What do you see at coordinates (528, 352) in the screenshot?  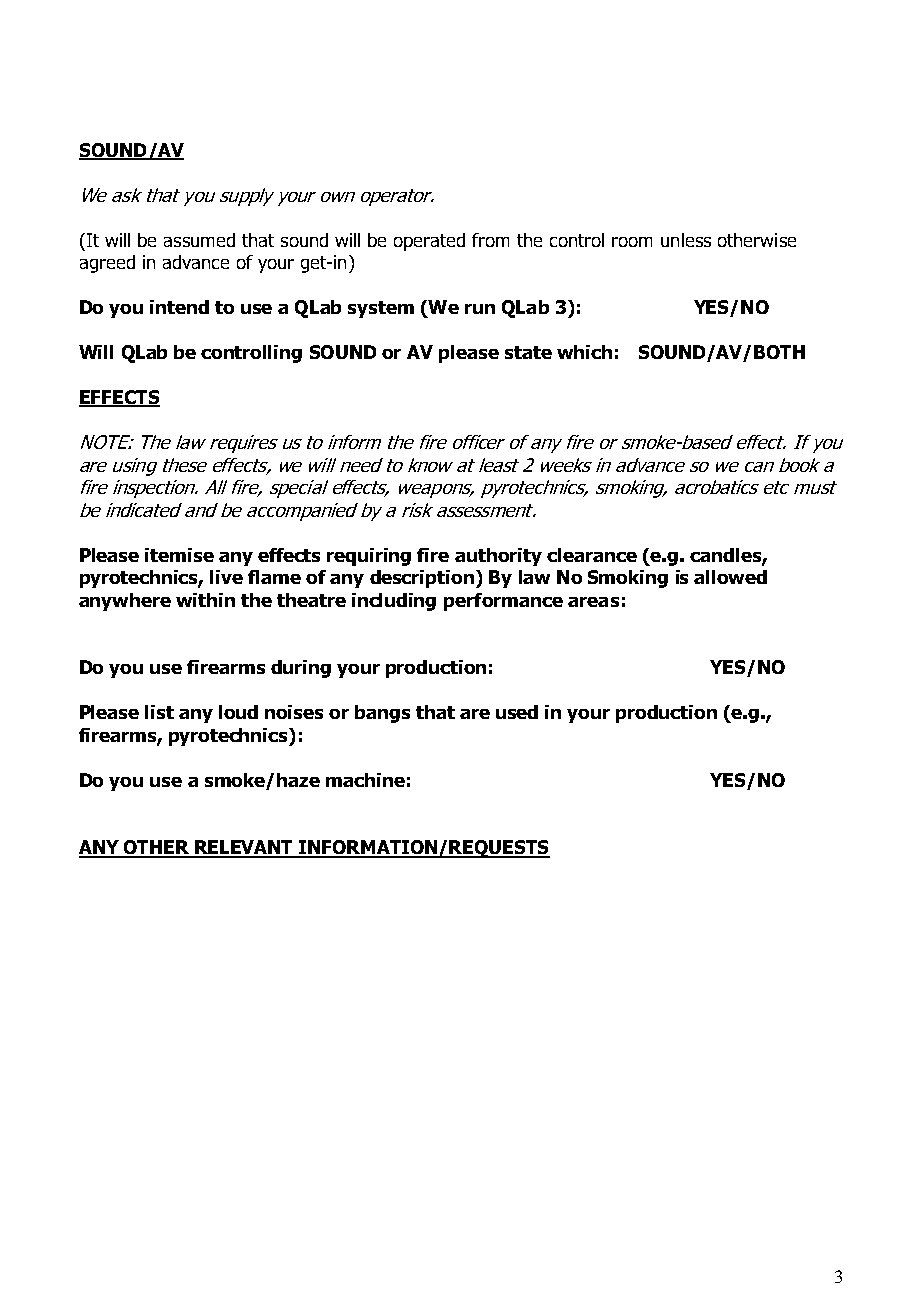 I see `state` at bounding box center [528, 352].
